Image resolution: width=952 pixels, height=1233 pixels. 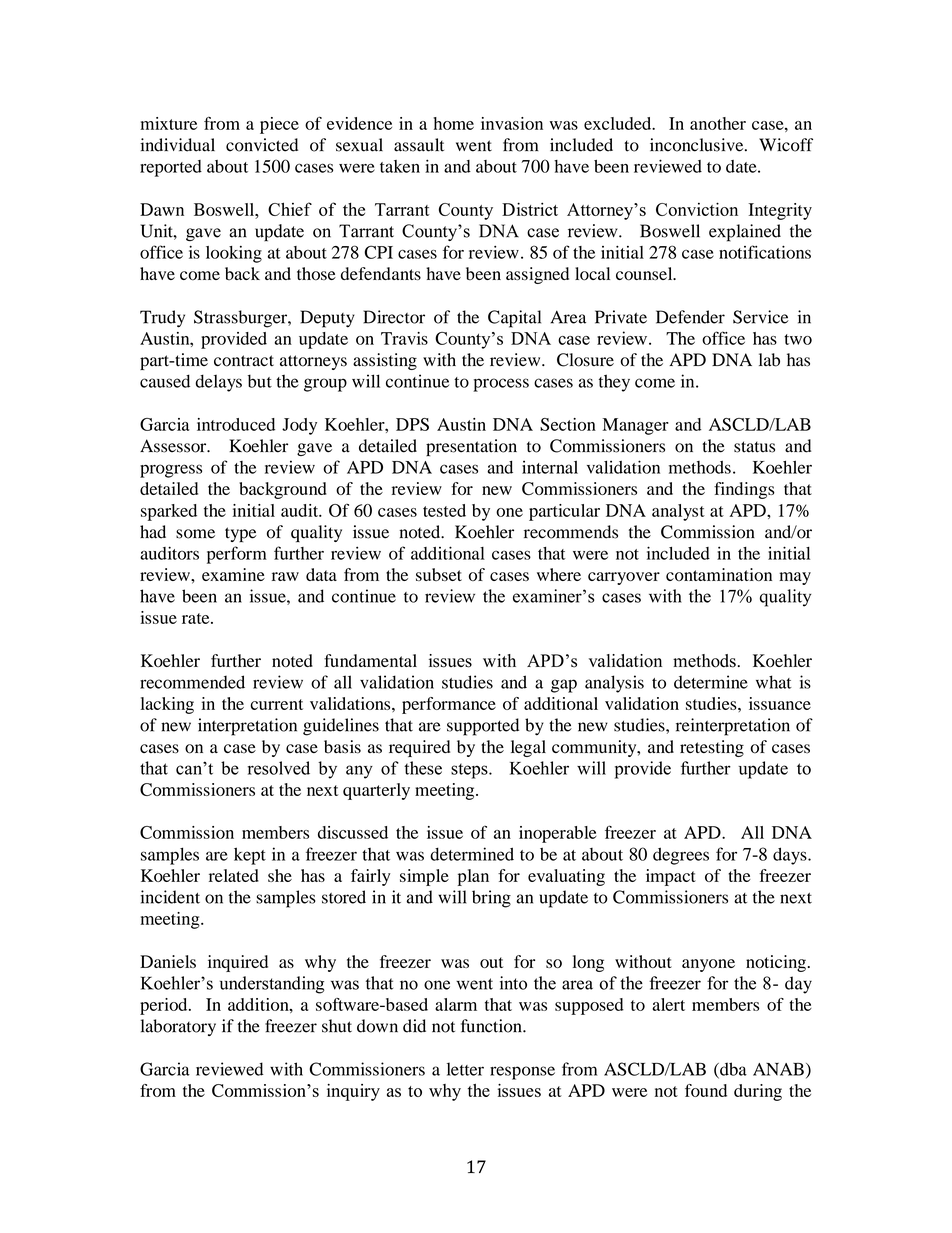 What do you see at coordinates (471, 447) in the page?
I see `presentation` at bounding box center [471, 447].
